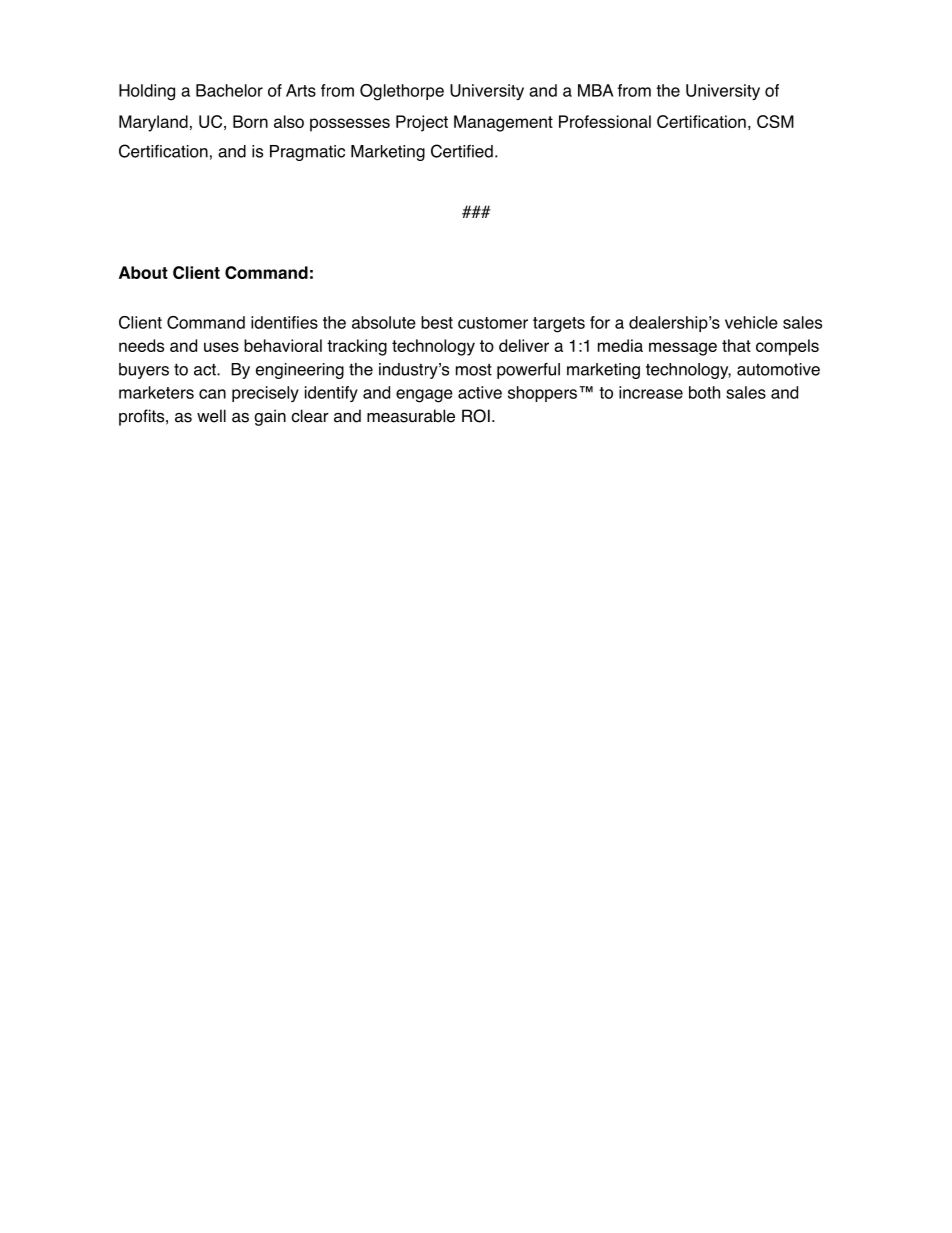 This page has width=952, height=1233. I want to click on Bachelor, so click(229, 90).
